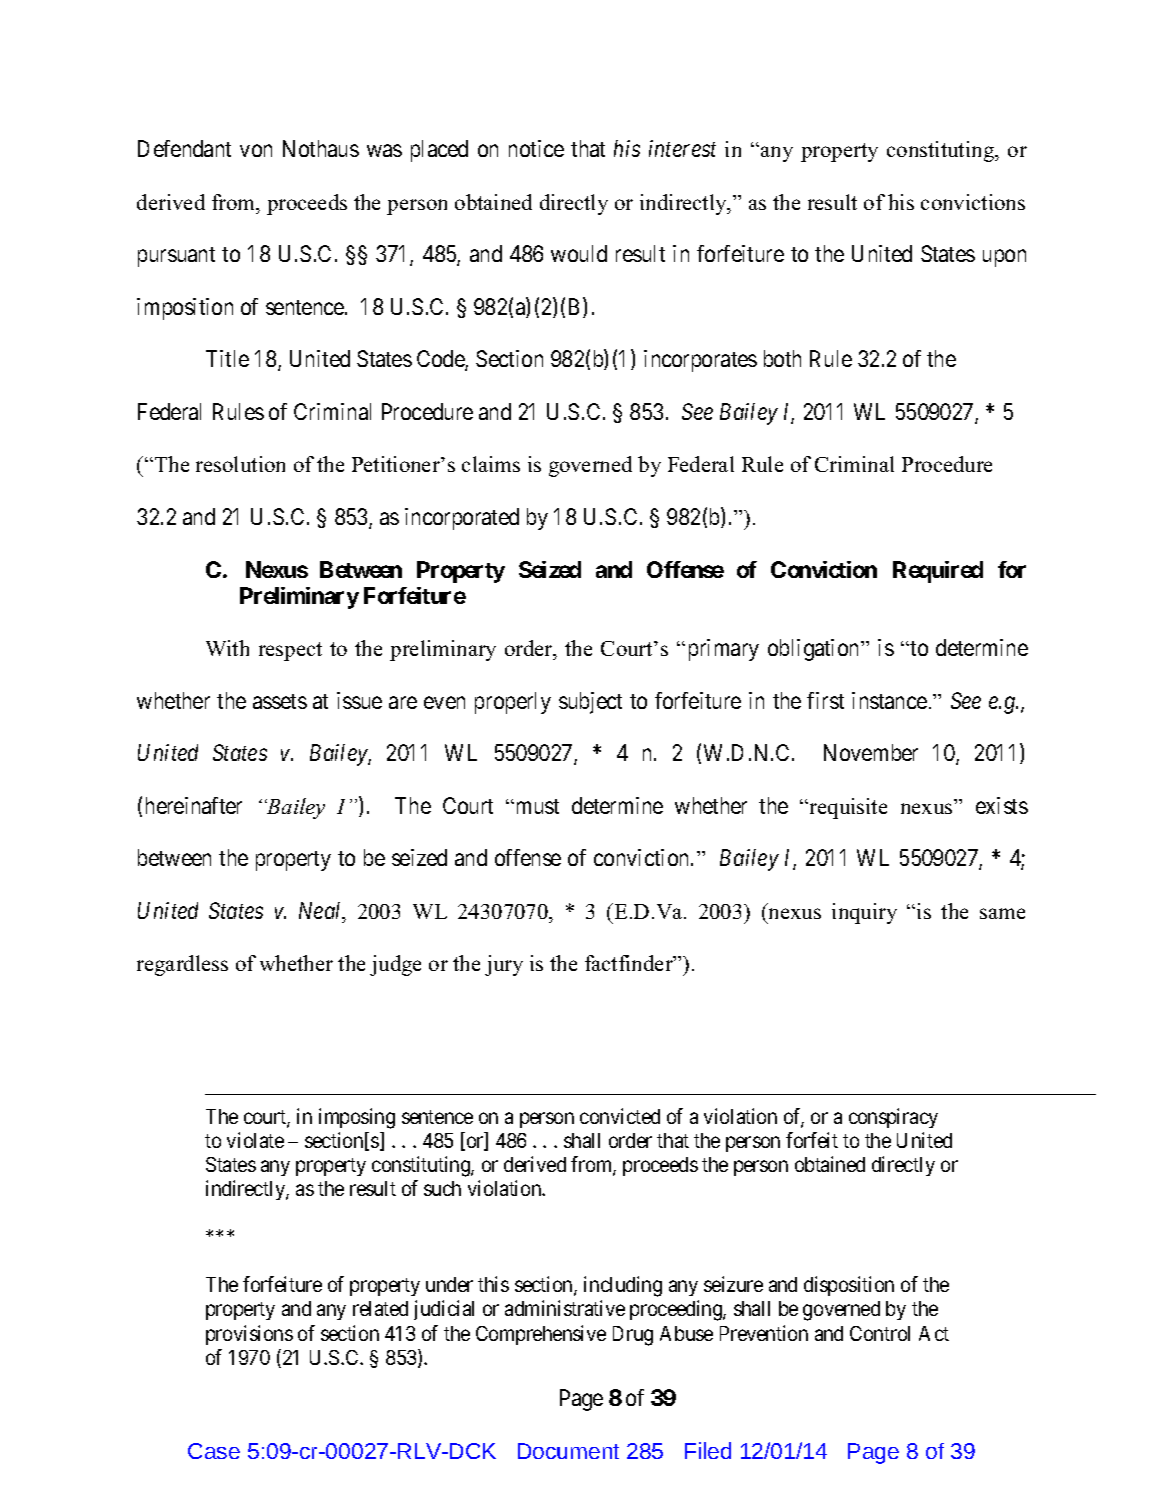  Describe the element at coordinates (194, 805) in the image. I see `hereinafter` at that location.
